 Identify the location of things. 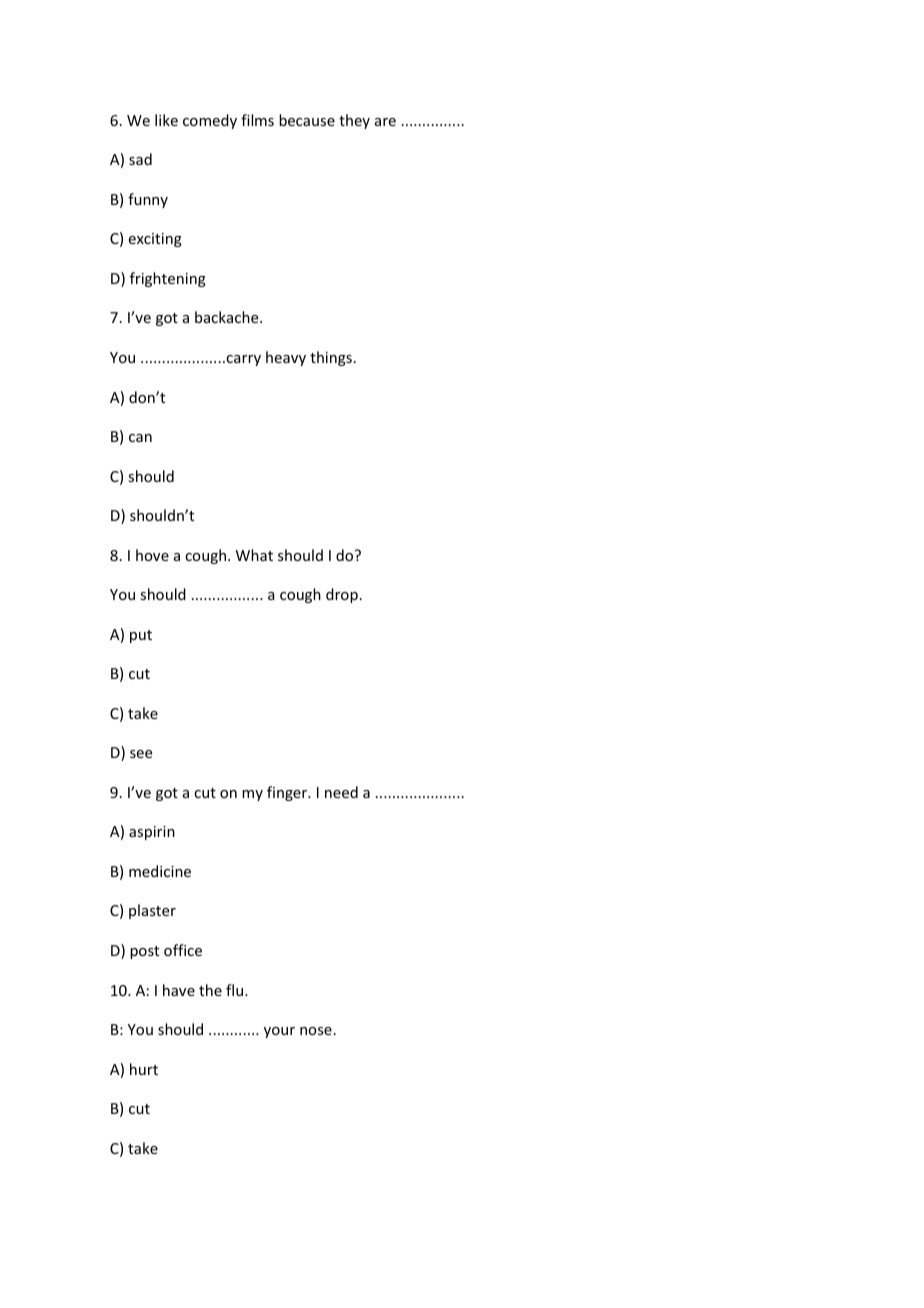
(331, 358).
